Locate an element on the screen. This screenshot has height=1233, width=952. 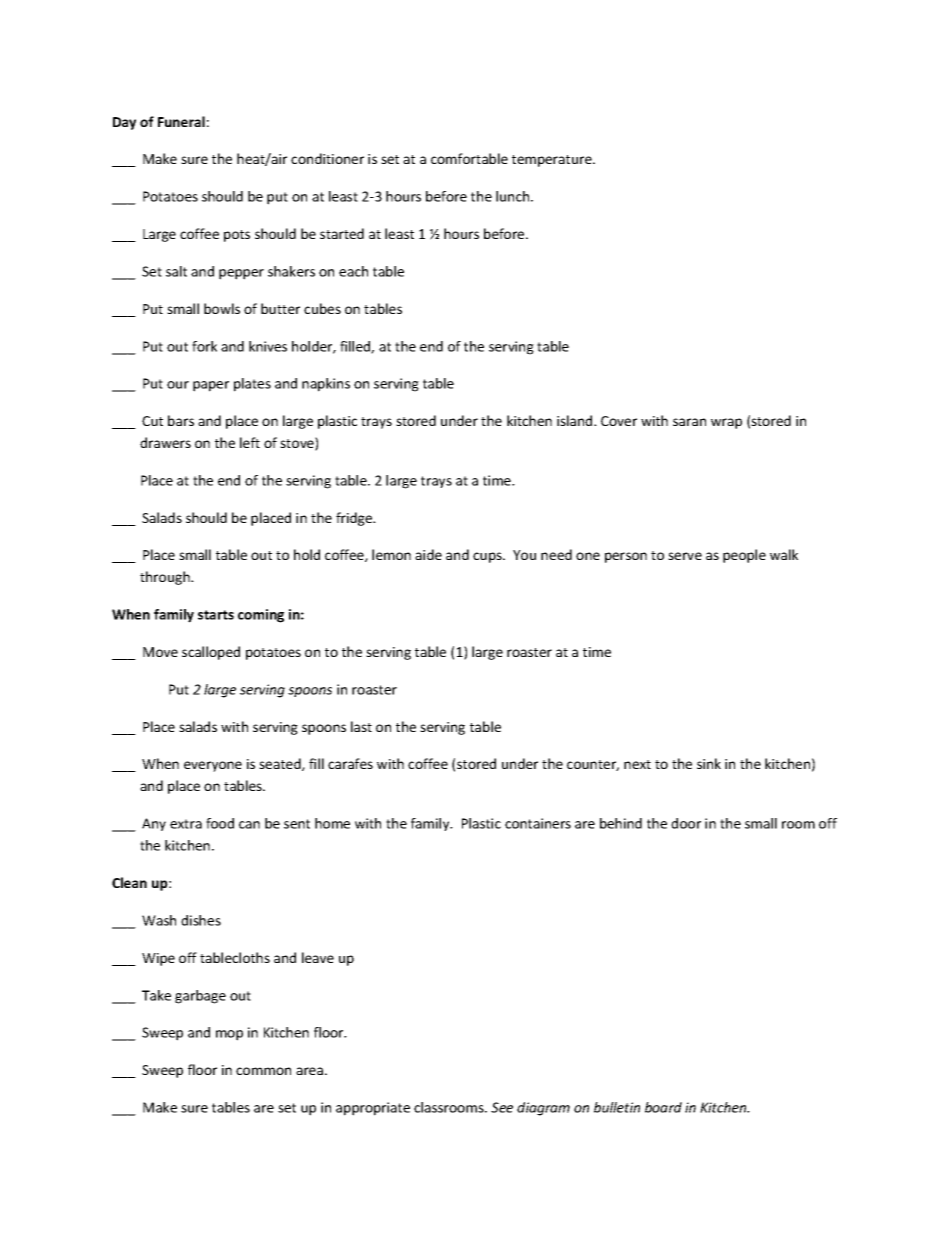
serve is located at coordinates (685, 556).
